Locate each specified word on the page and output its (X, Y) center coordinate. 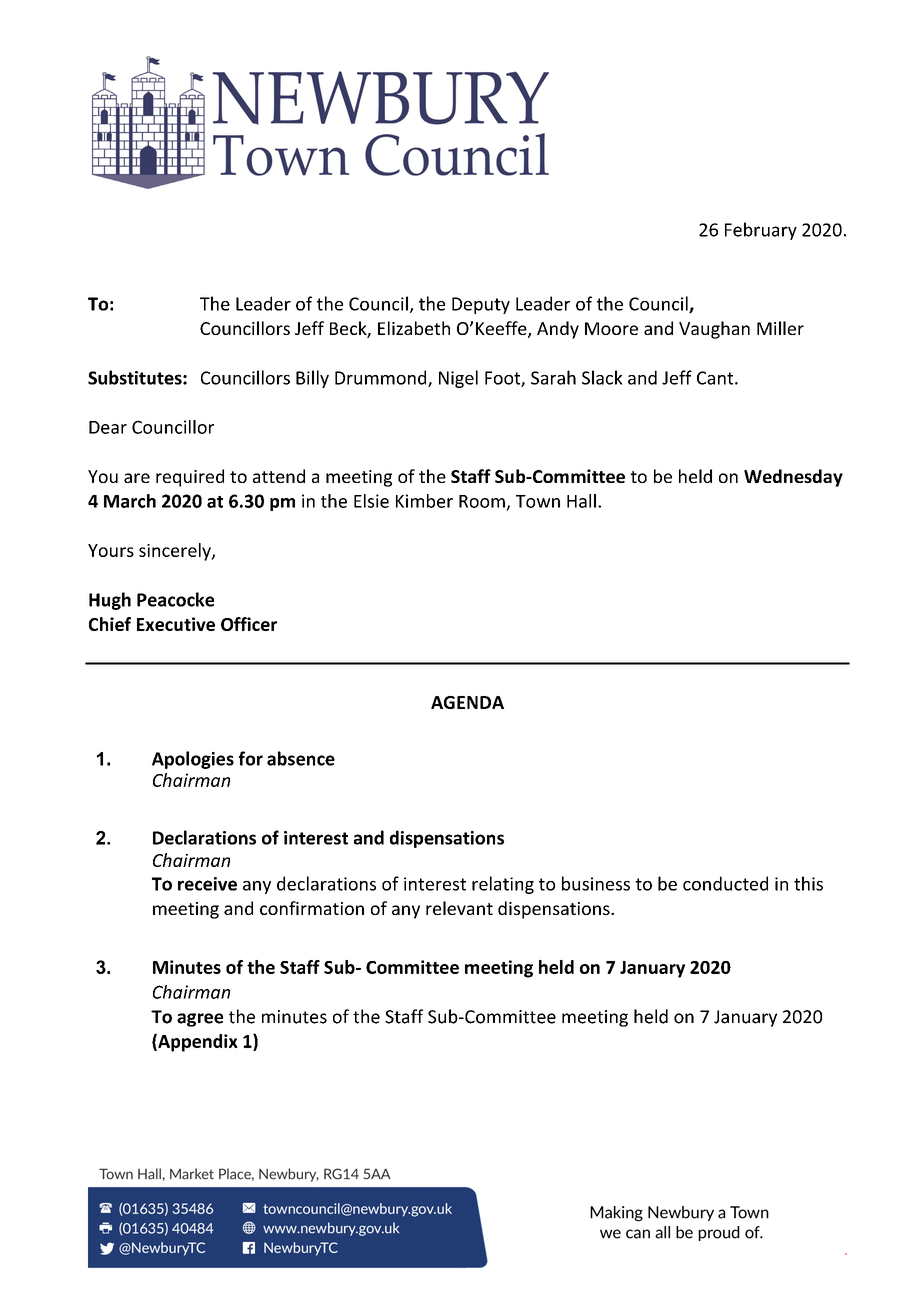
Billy (312, 379)
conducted (725, 883)
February (761, 231)
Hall (581, 501)
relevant (459, 908)
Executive (176, 624)
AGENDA (467, 702)
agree (200, 1020)
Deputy (481, 305)
